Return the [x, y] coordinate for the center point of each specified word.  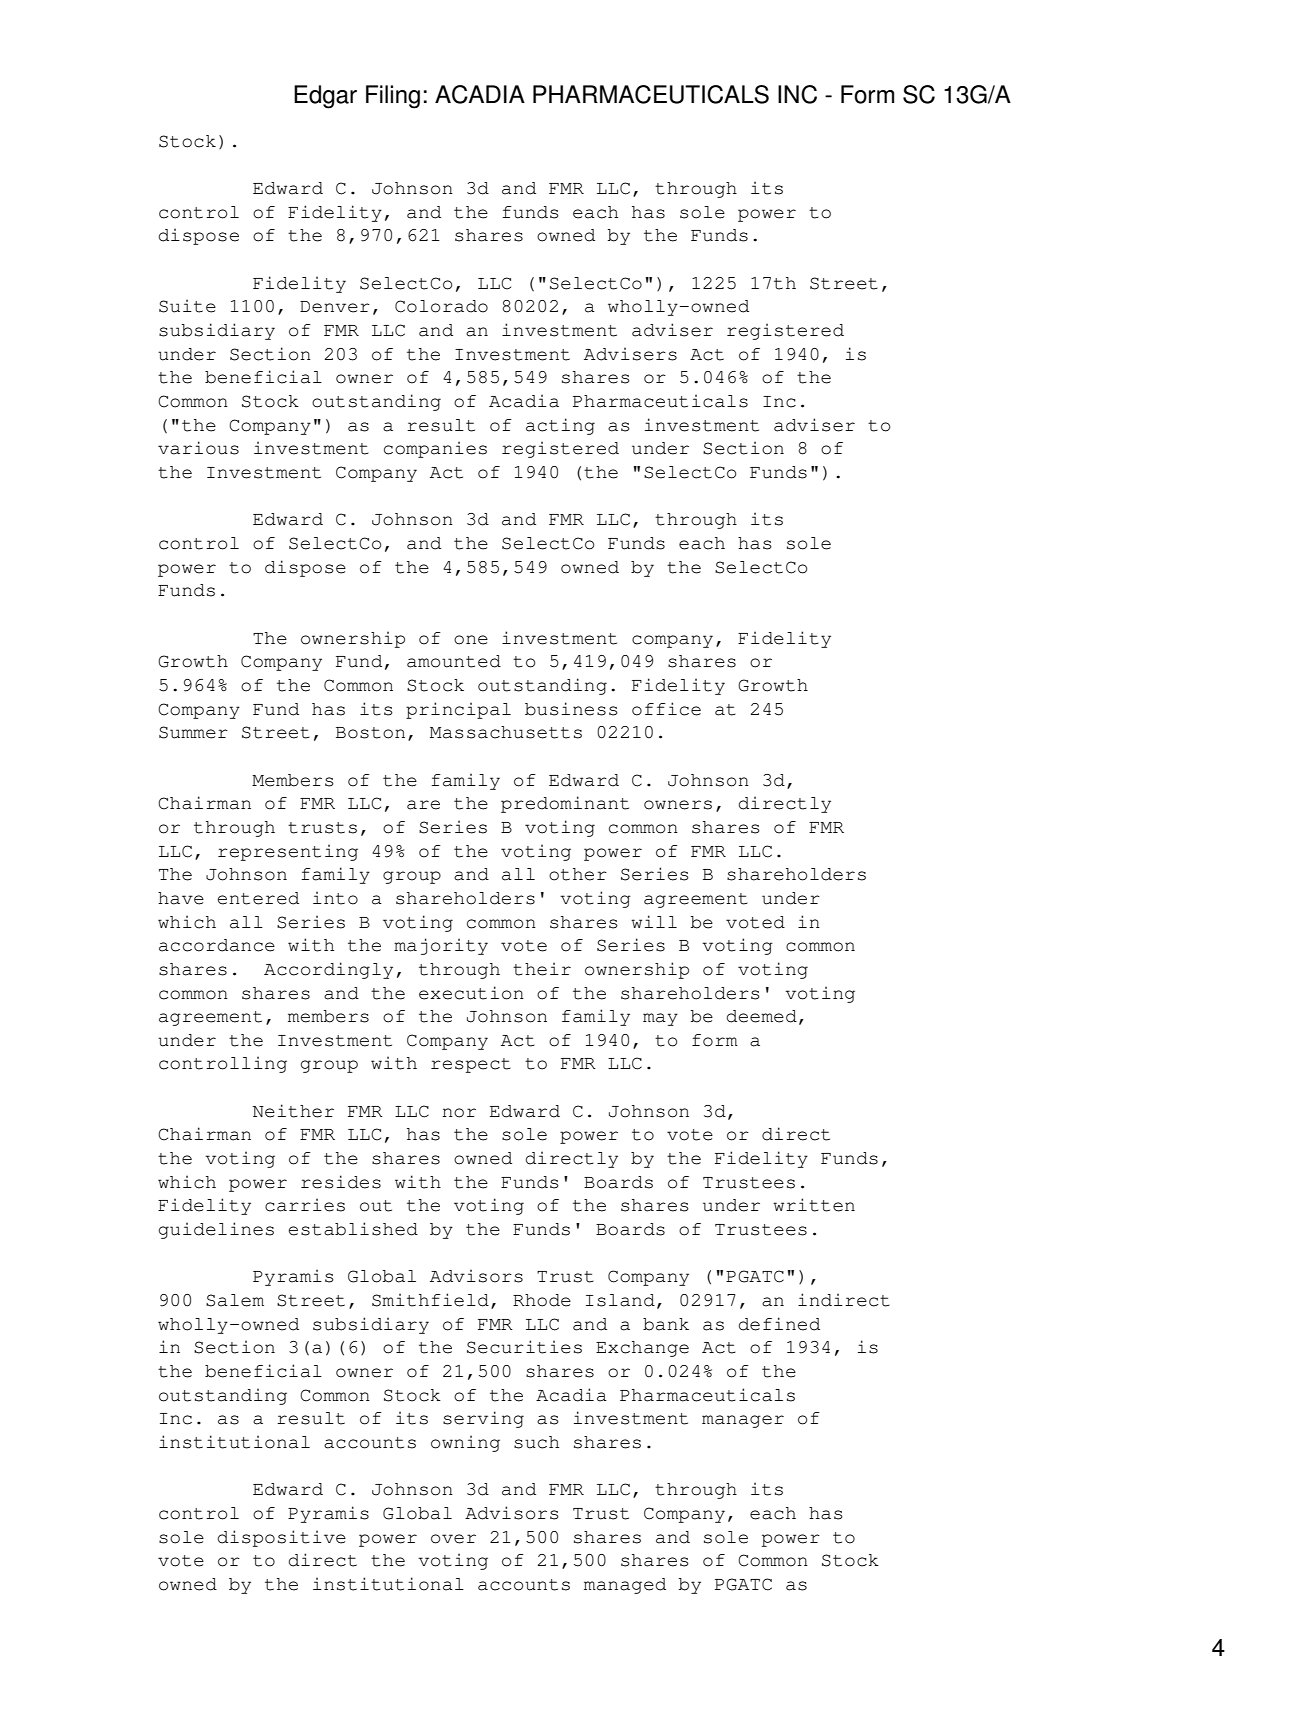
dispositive [282, 1538]
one [471, 640]
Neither [293, 1111]
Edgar [325, 97]
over [453, 1539]
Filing [393, 97]
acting [560, 426]
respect [471, 1065]
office [666, 709]
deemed [762, 1016]
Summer [193, 732]
